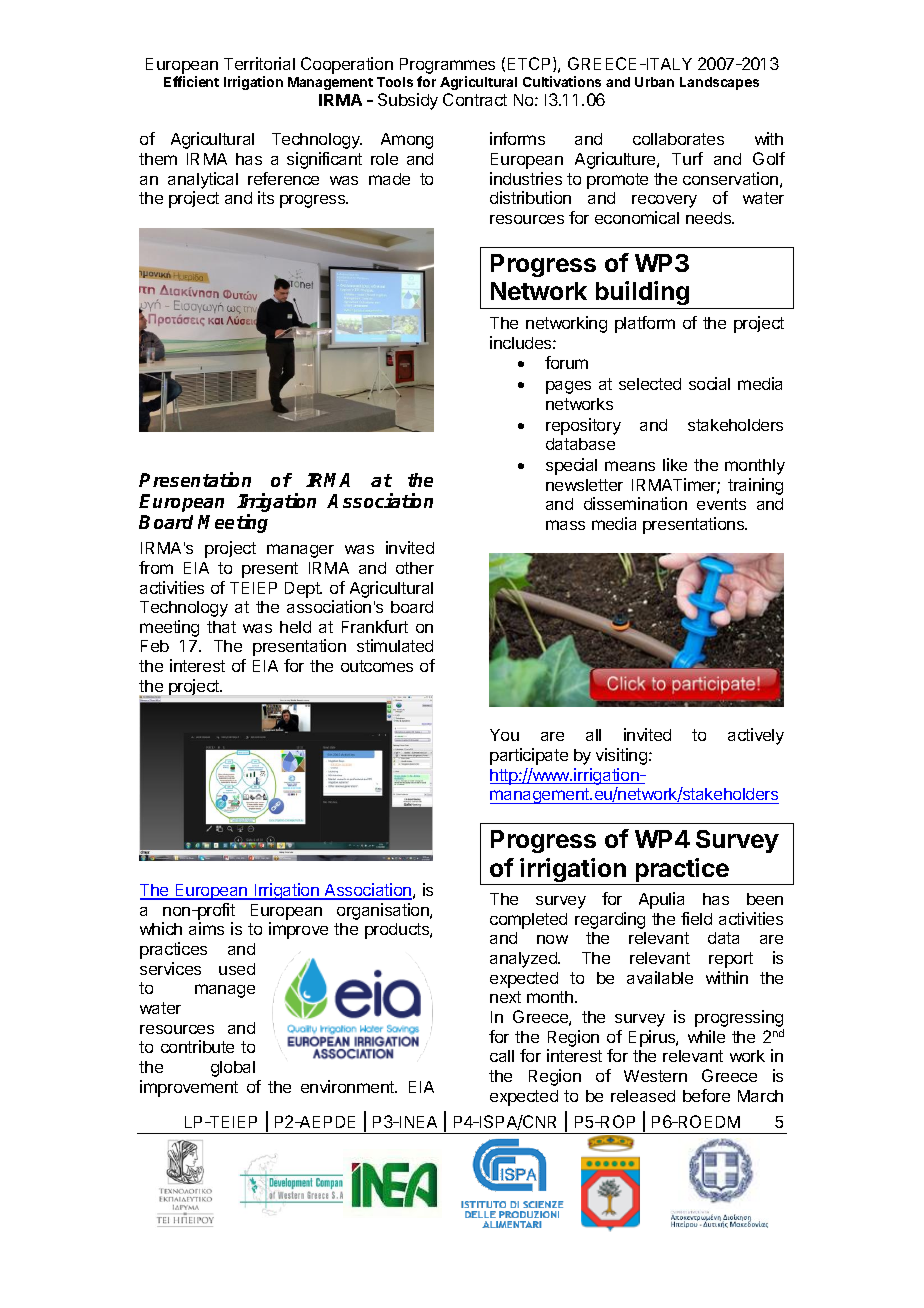 This screenshot has width=924, height=1308. Describe the element at coordinates (266, 197) in the screenshot. I see `its` at that location.
